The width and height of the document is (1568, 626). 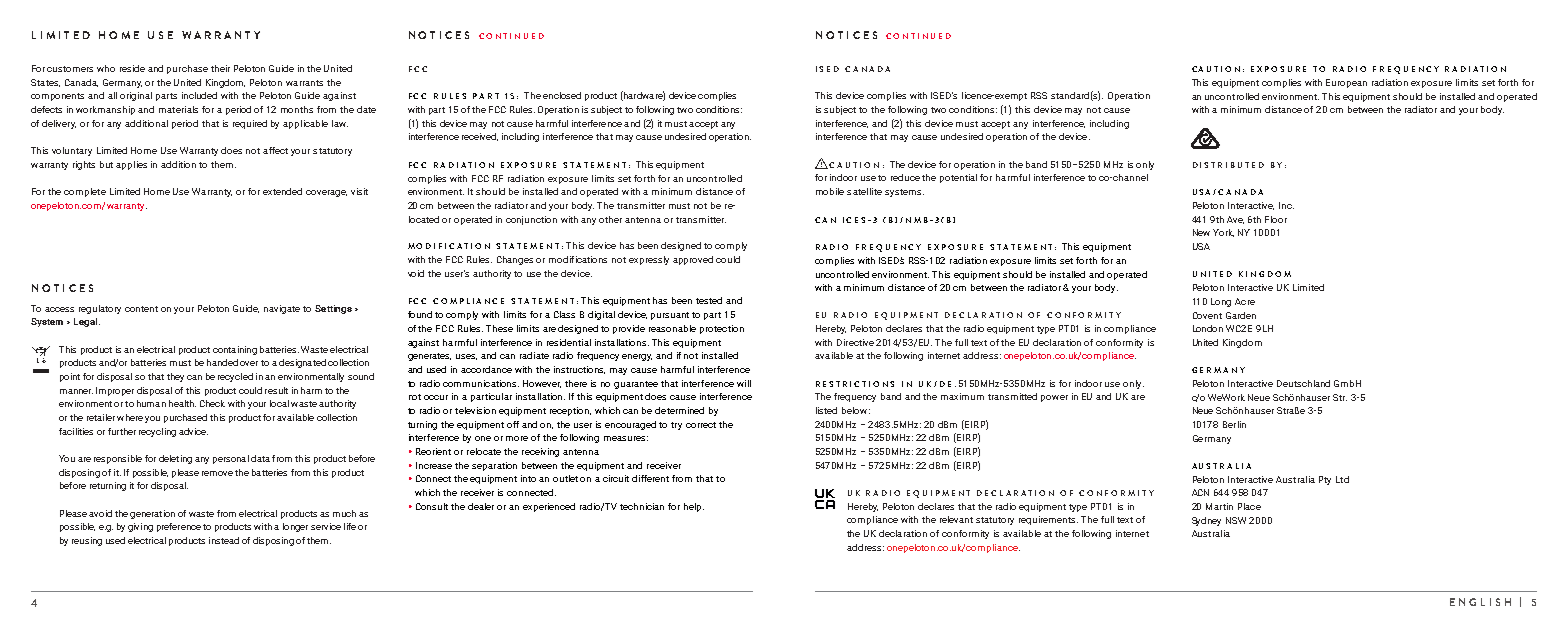 What do you see at coordinates (1346, 83) in the document?
I see `European` at bounding box center [1346, 83].
